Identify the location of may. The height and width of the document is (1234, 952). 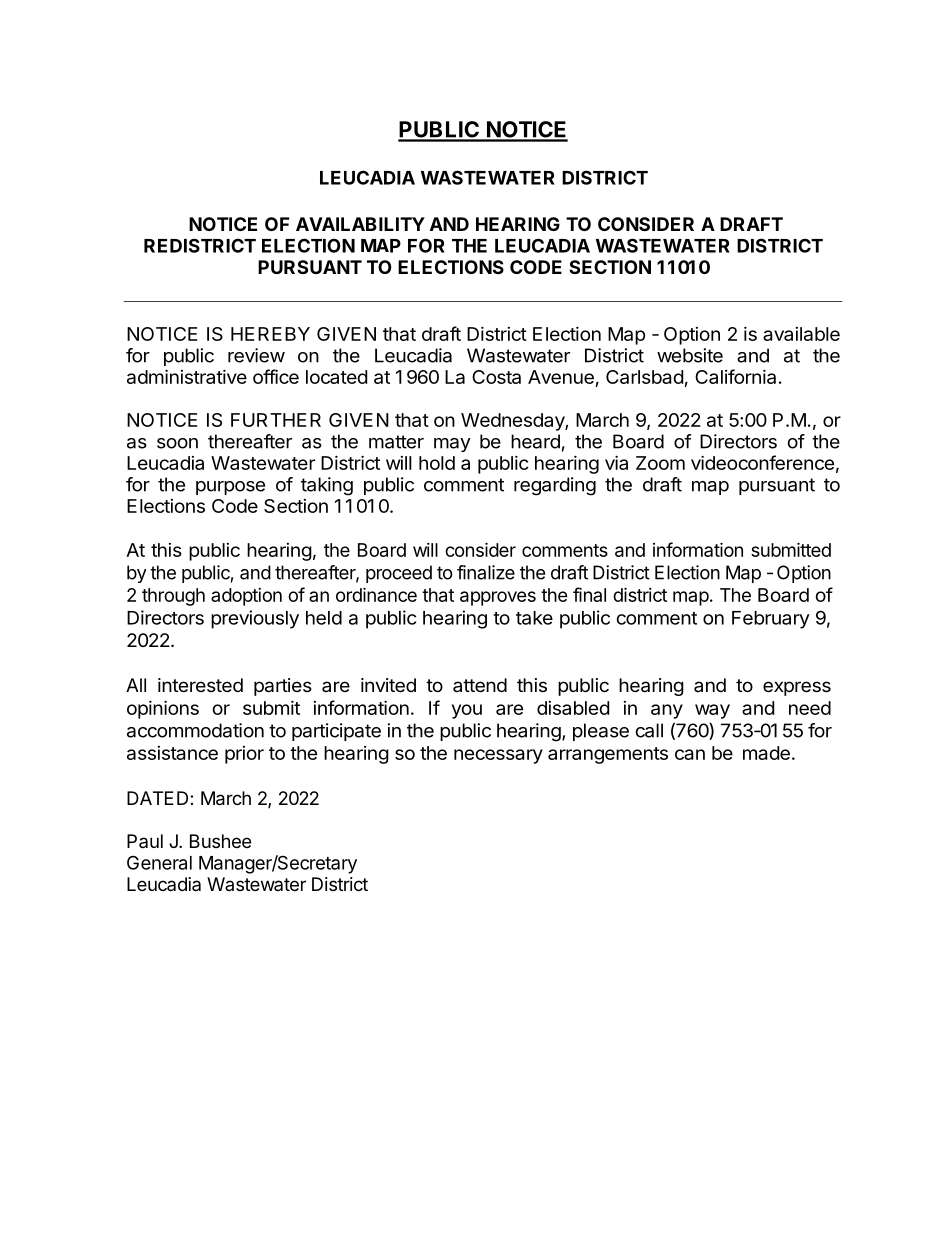
(452, 445).
